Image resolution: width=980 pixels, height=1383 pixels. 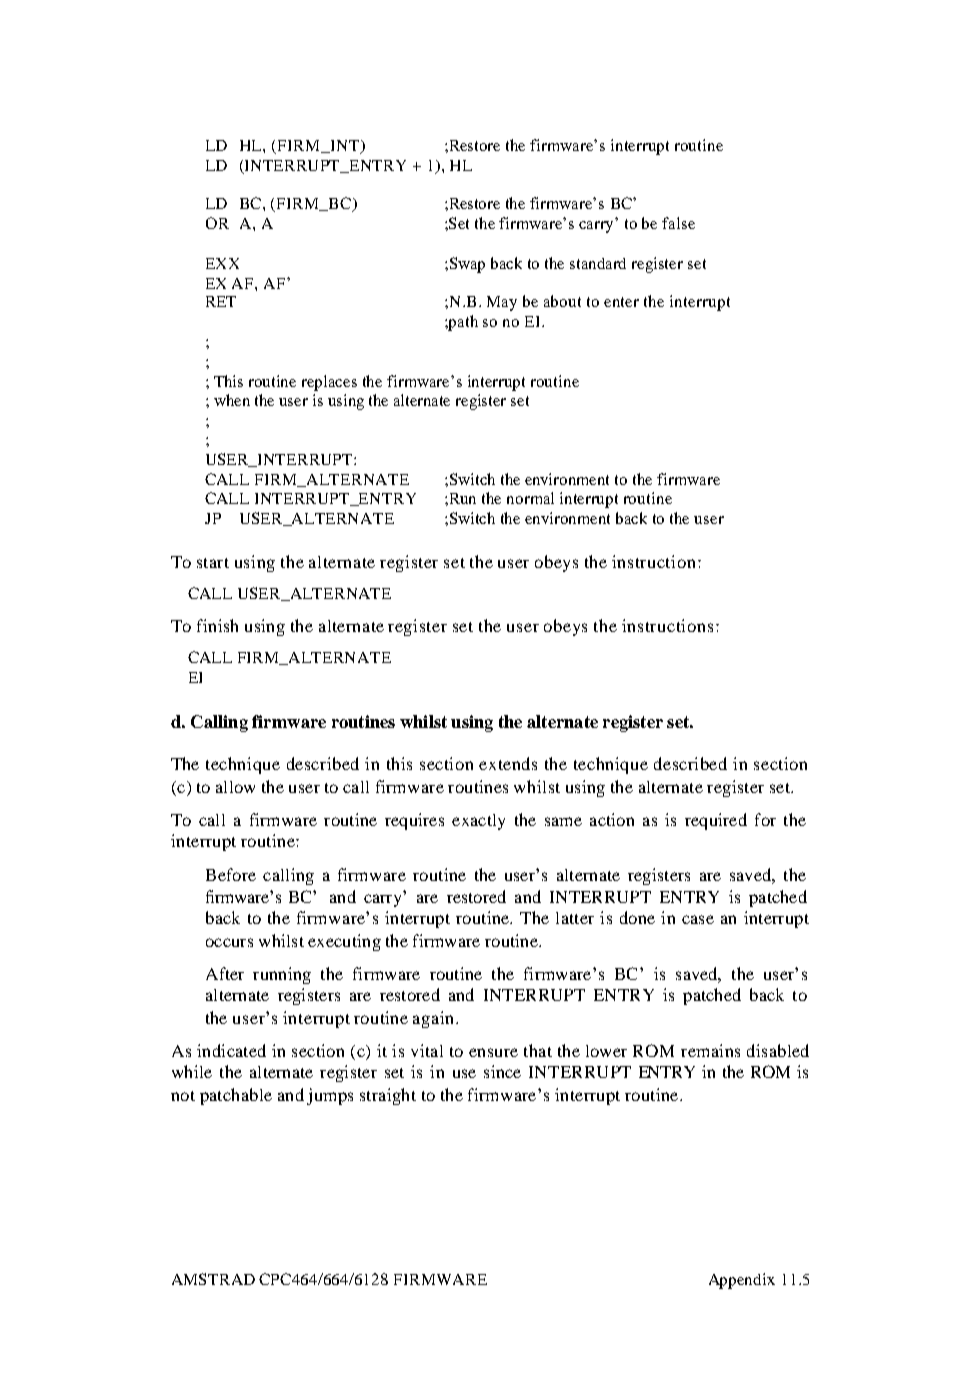 What do you see at coordinates (388, 1096) in the image?
I see `straight` at bounding box center [388, 1096].
